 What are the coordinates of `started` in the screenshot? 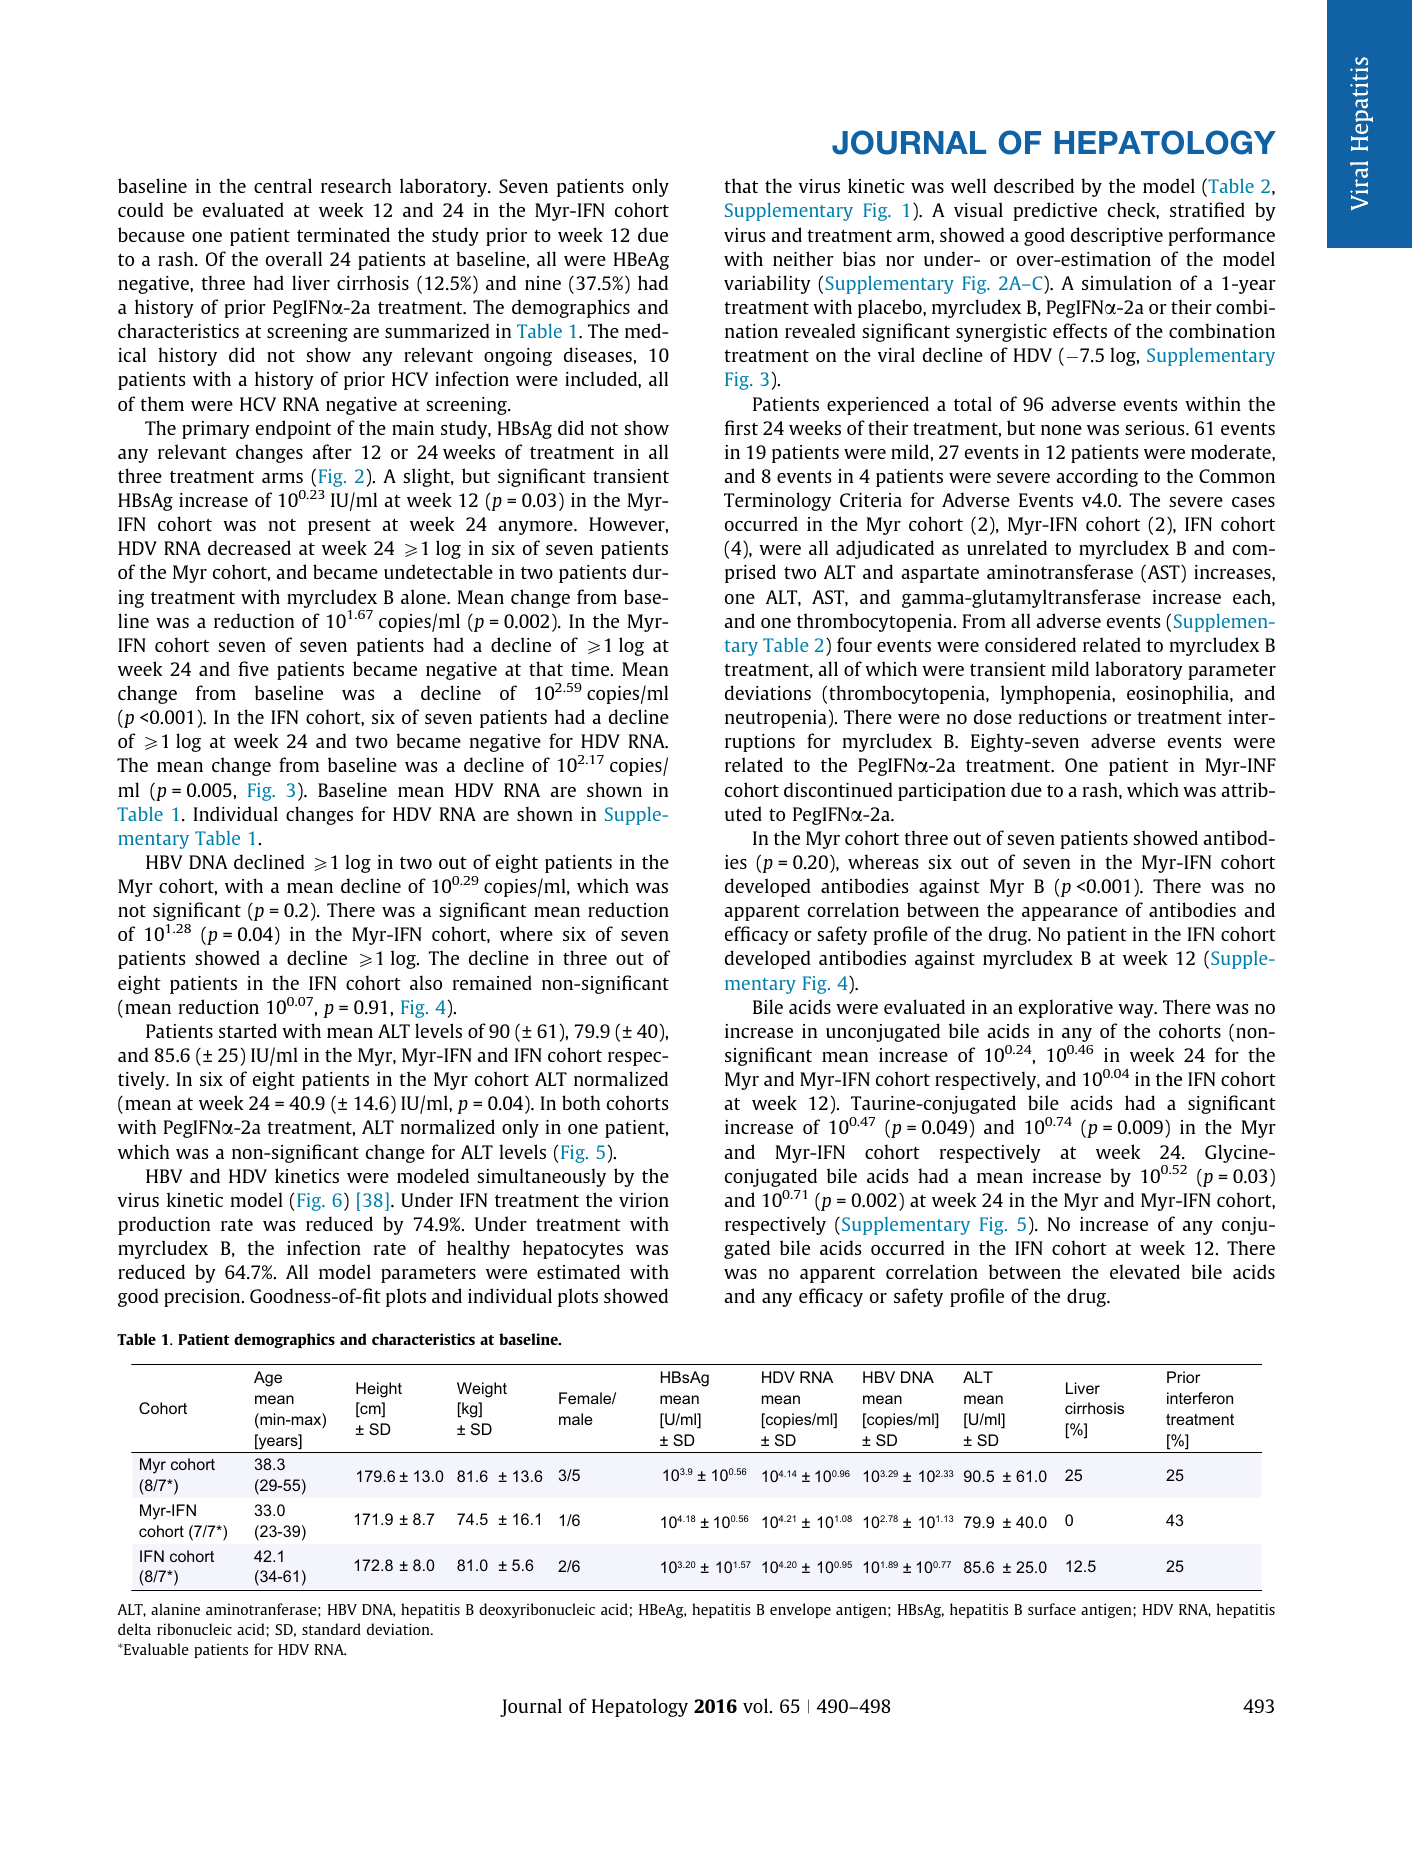 It's located at (248, 1030).
